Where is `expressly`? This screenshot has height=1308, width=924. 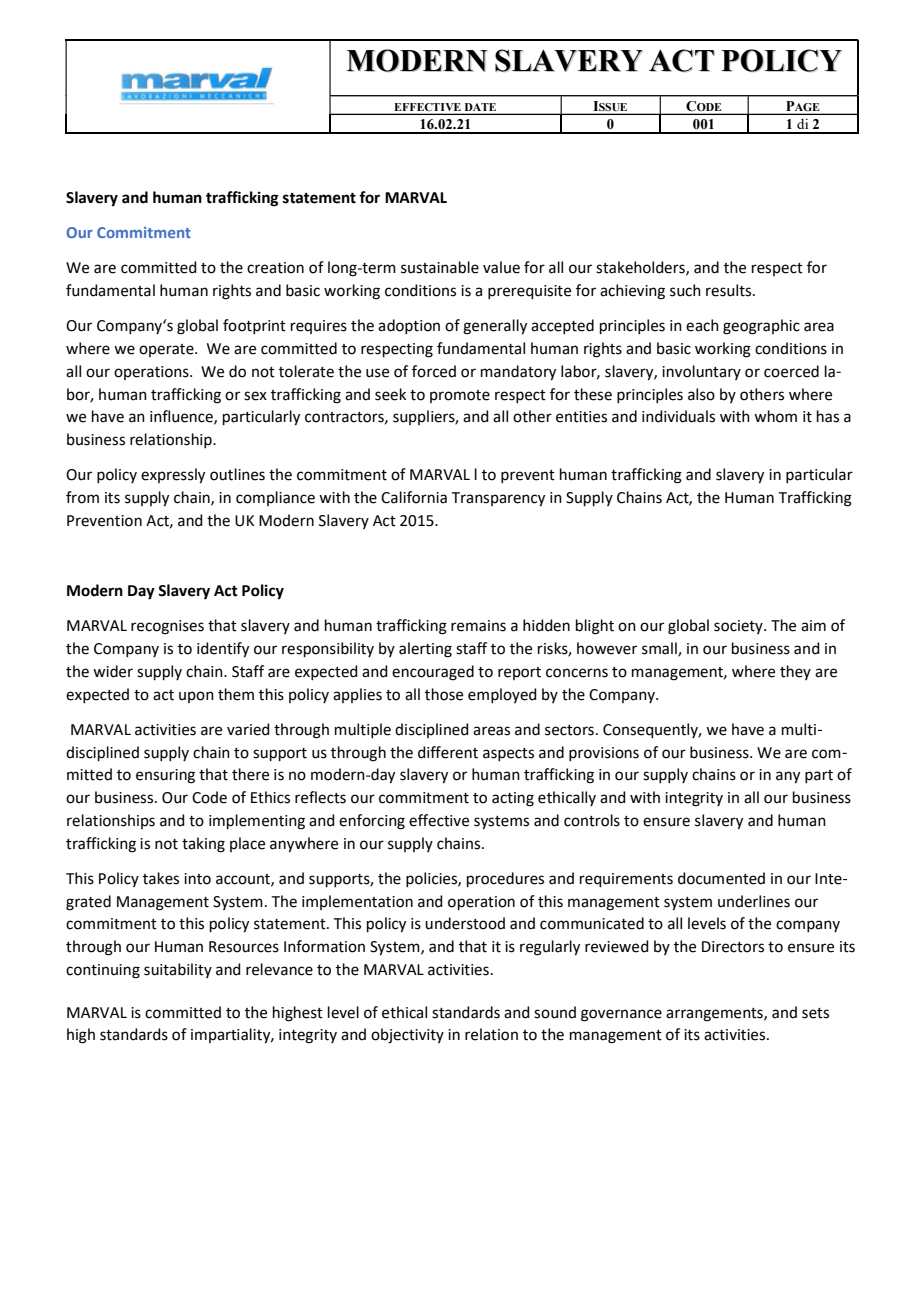 expressly is located at coordinates (173, 476).
